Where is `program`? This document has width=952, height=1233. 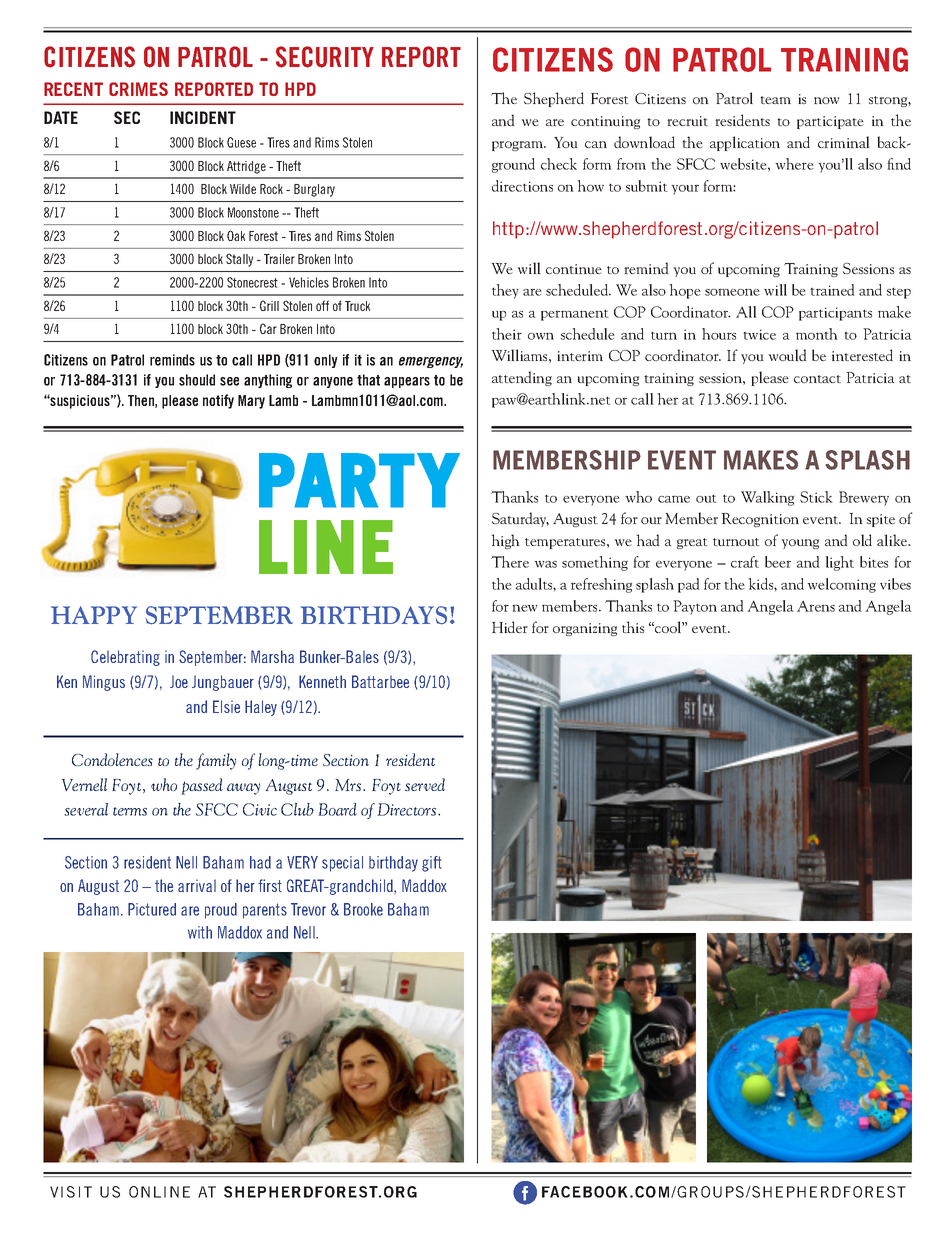 program is located at coordinates (519, 146).
